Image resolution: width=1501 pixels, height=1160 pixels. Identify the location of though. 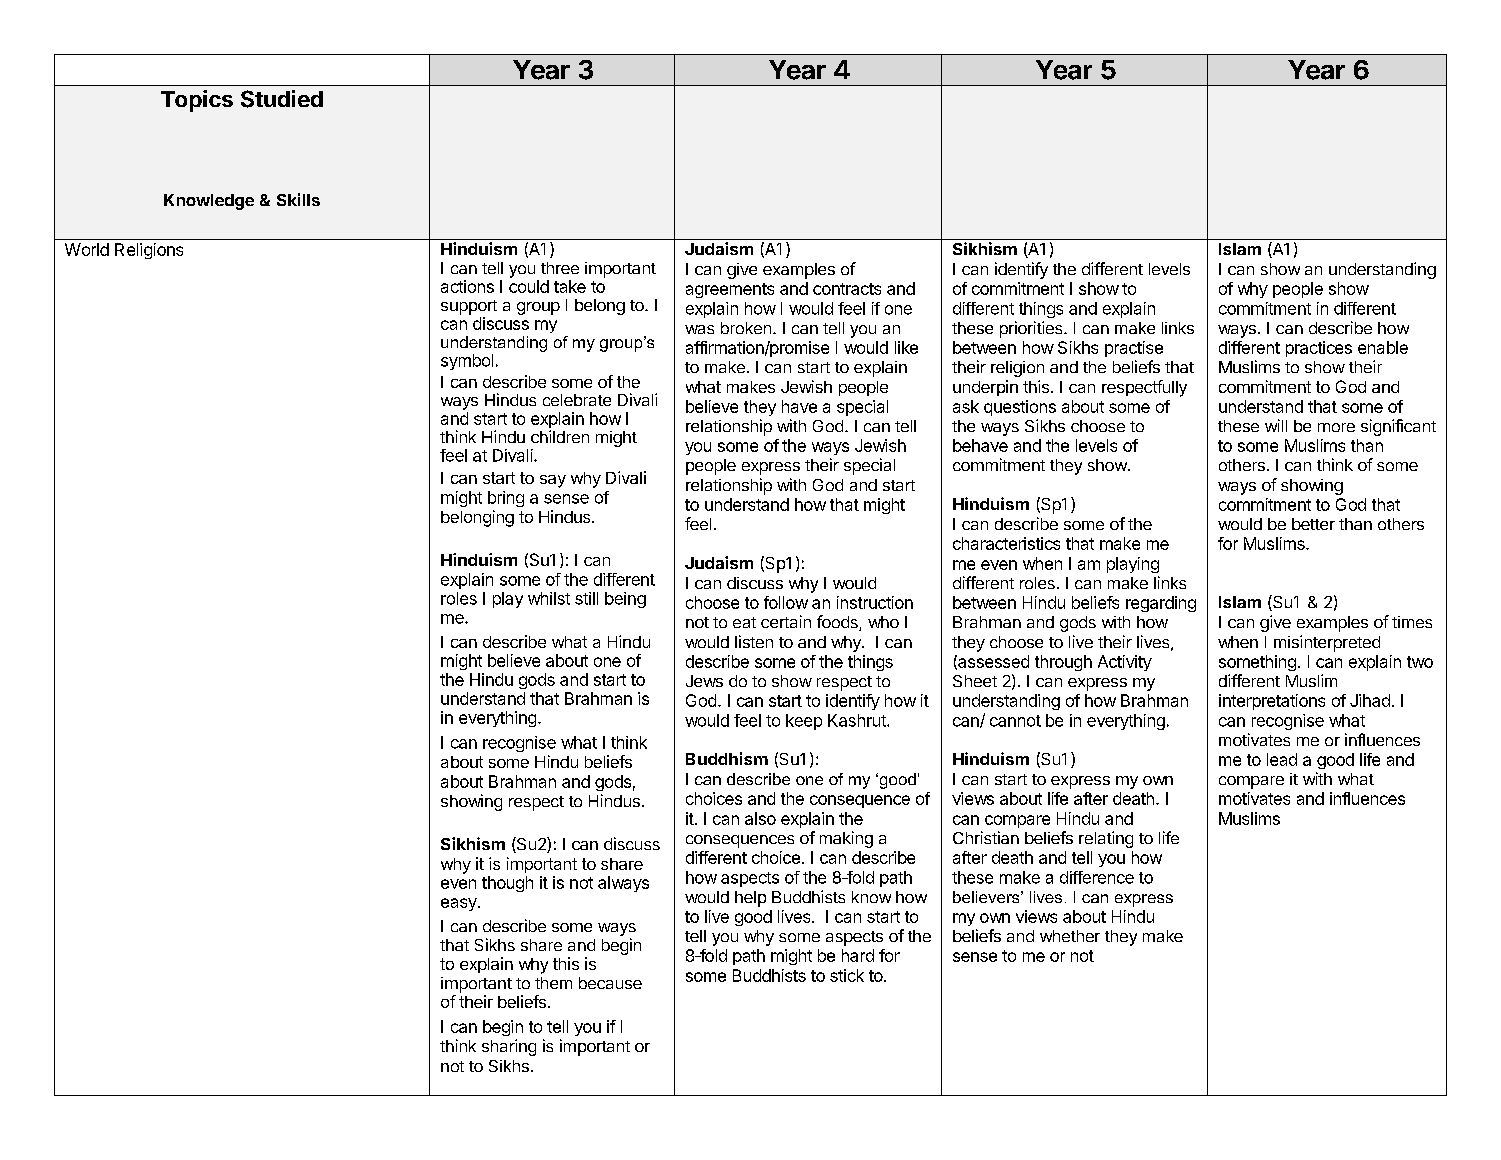
(507, 884).
